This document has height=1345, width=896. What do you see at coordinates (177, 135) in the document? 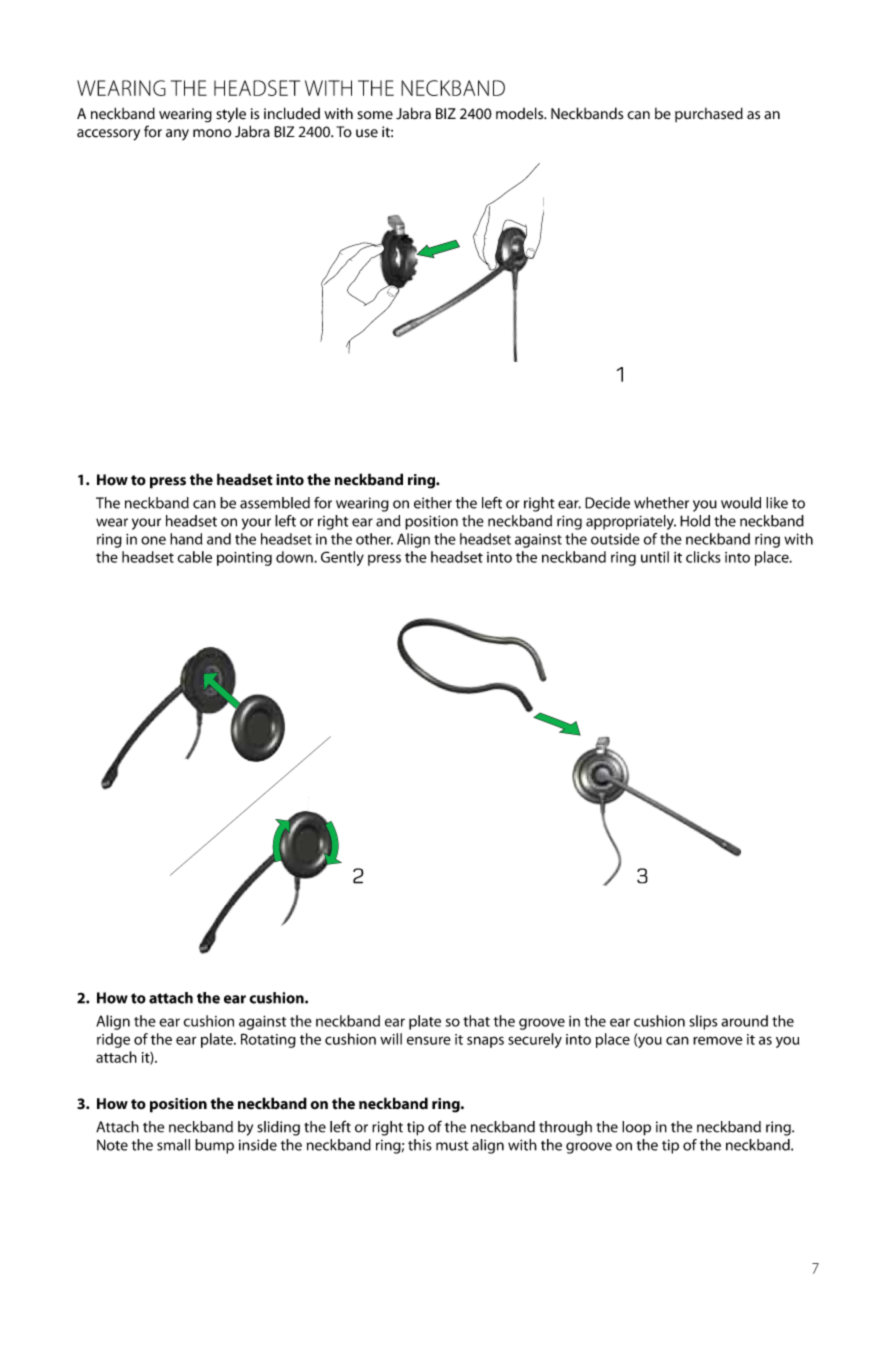
I see `any` at bounding box center [177, 135].
